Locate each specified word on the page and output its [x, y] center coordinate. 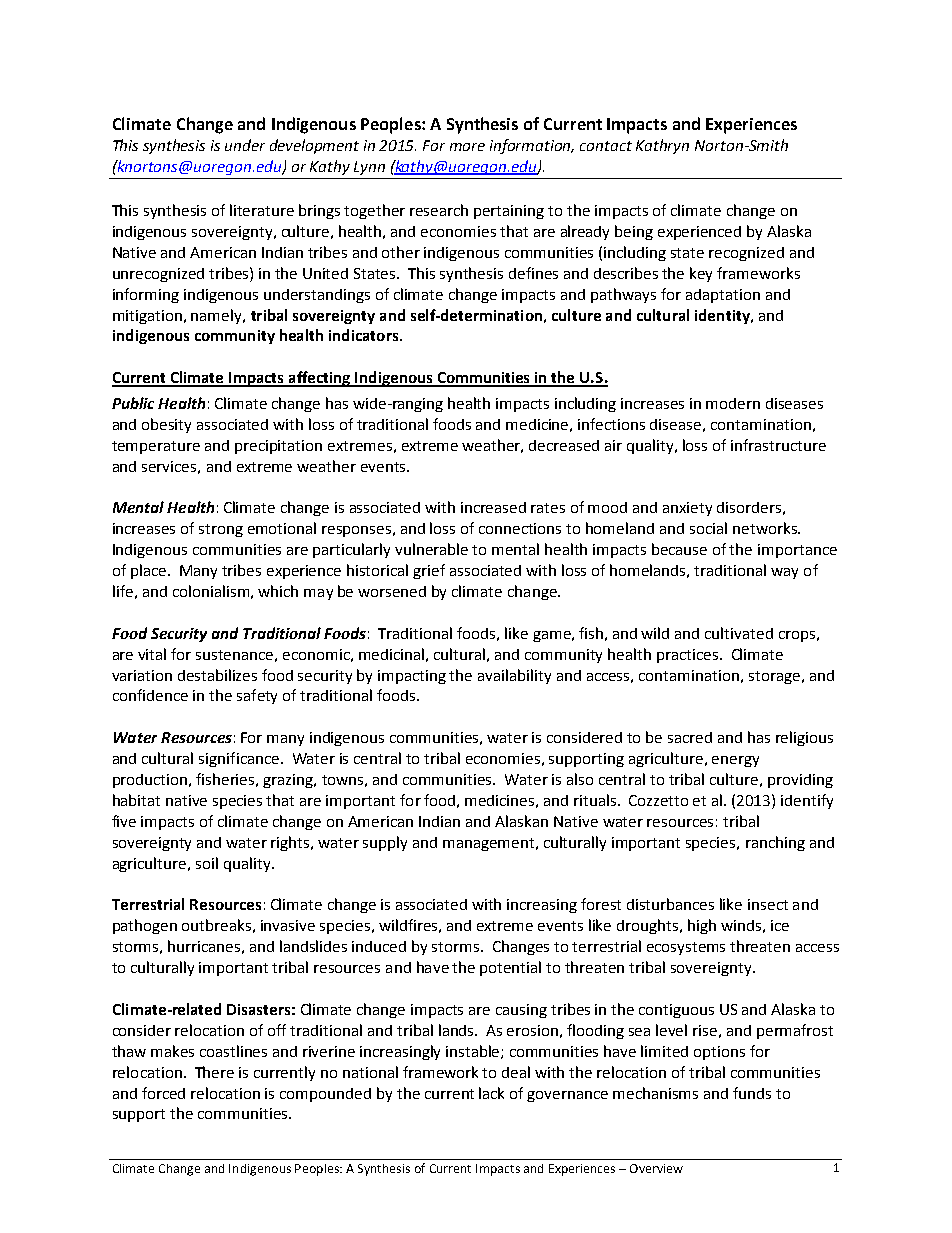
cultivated [739, 633]
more [467, 147]
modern [733, 403]
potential [510, 968]
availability [514, 676]
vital [152, 654]
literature [262, 210]
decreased [564, 445]
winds [741, 925]
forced [163, 1093]
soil [207, 863]
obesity [166, 425]
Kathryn [662, 146]
